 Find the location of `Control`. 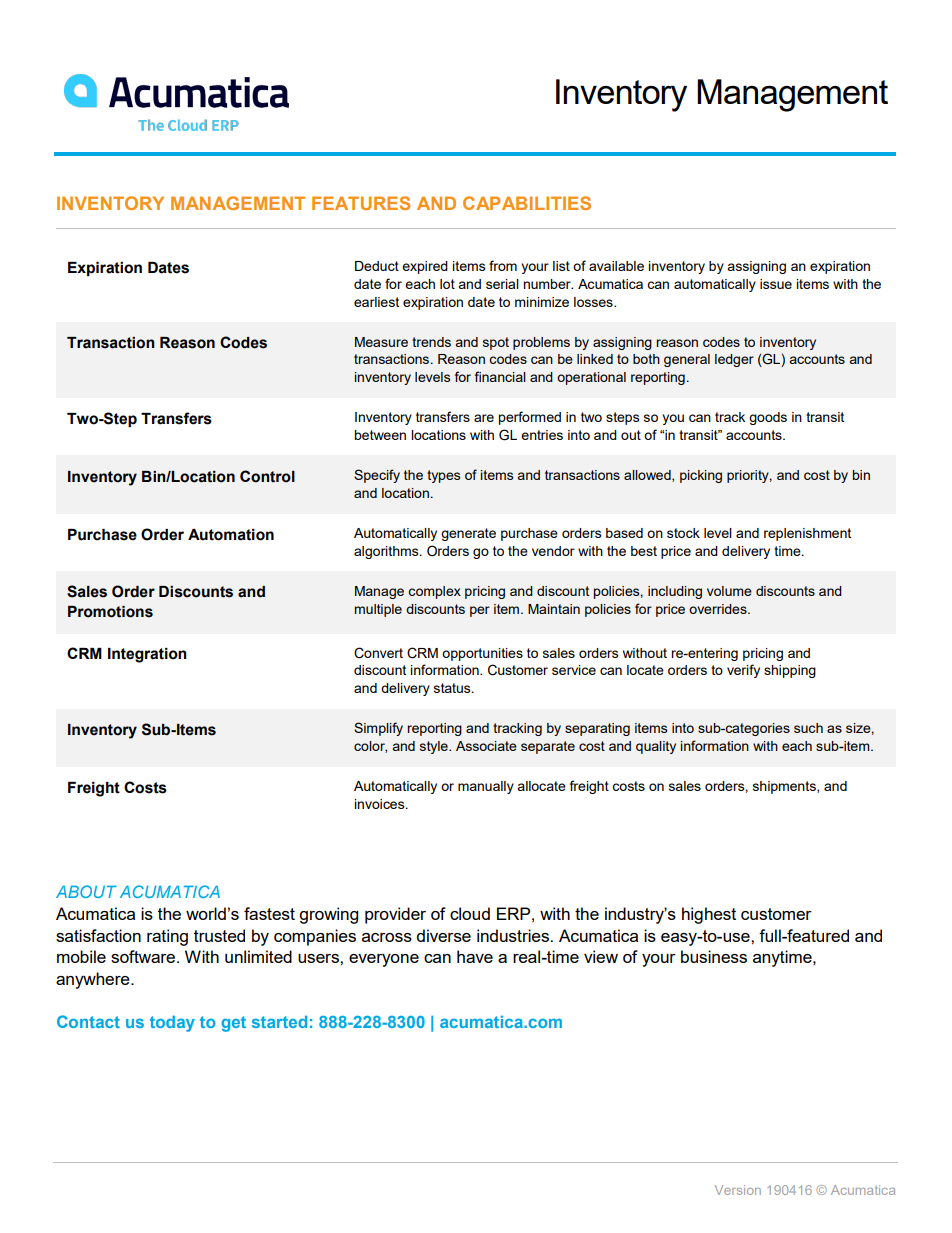

Control is located at coordinates (267, 476).
